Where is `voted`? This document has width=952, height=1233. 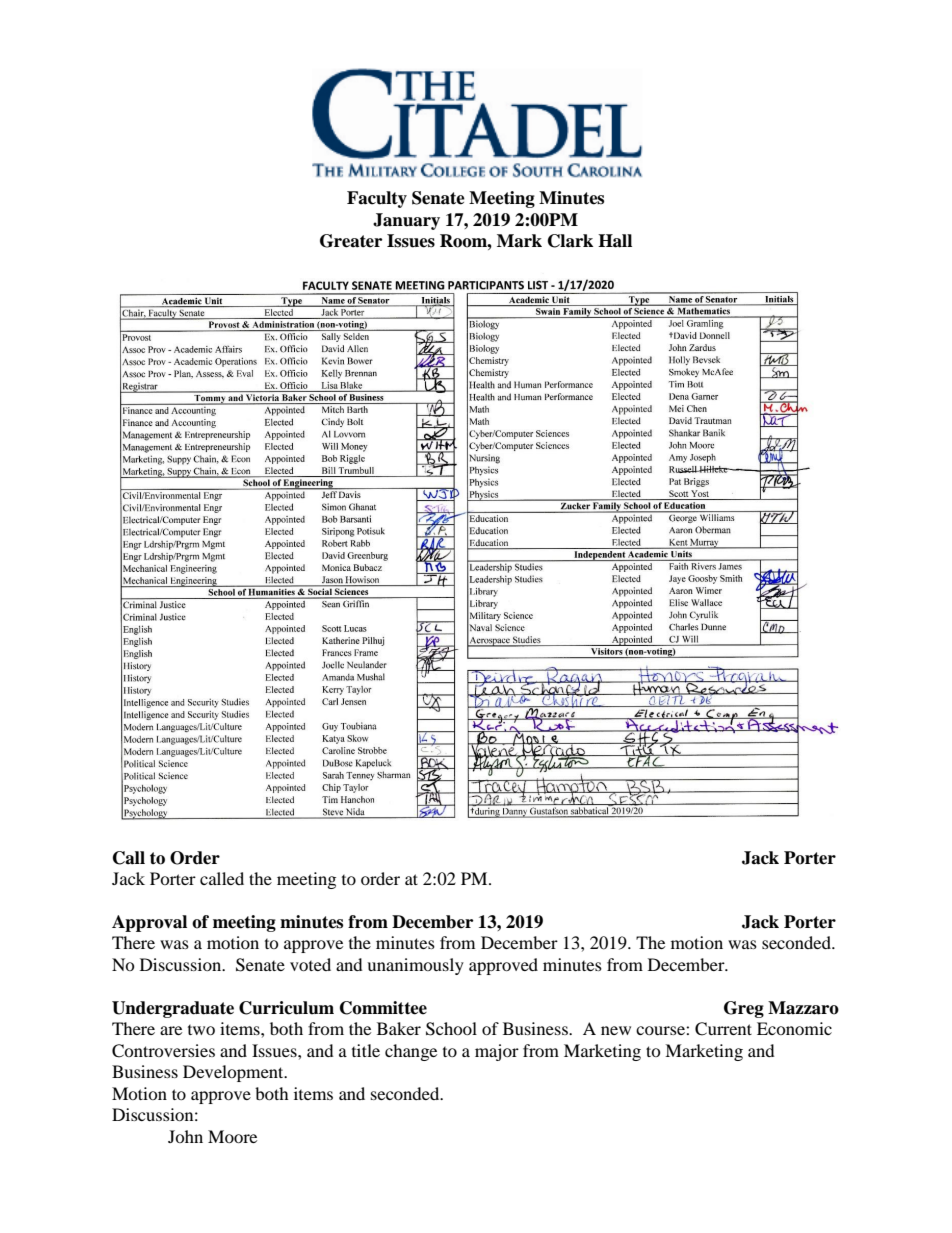
voted is located at coordinates (310, 964).
